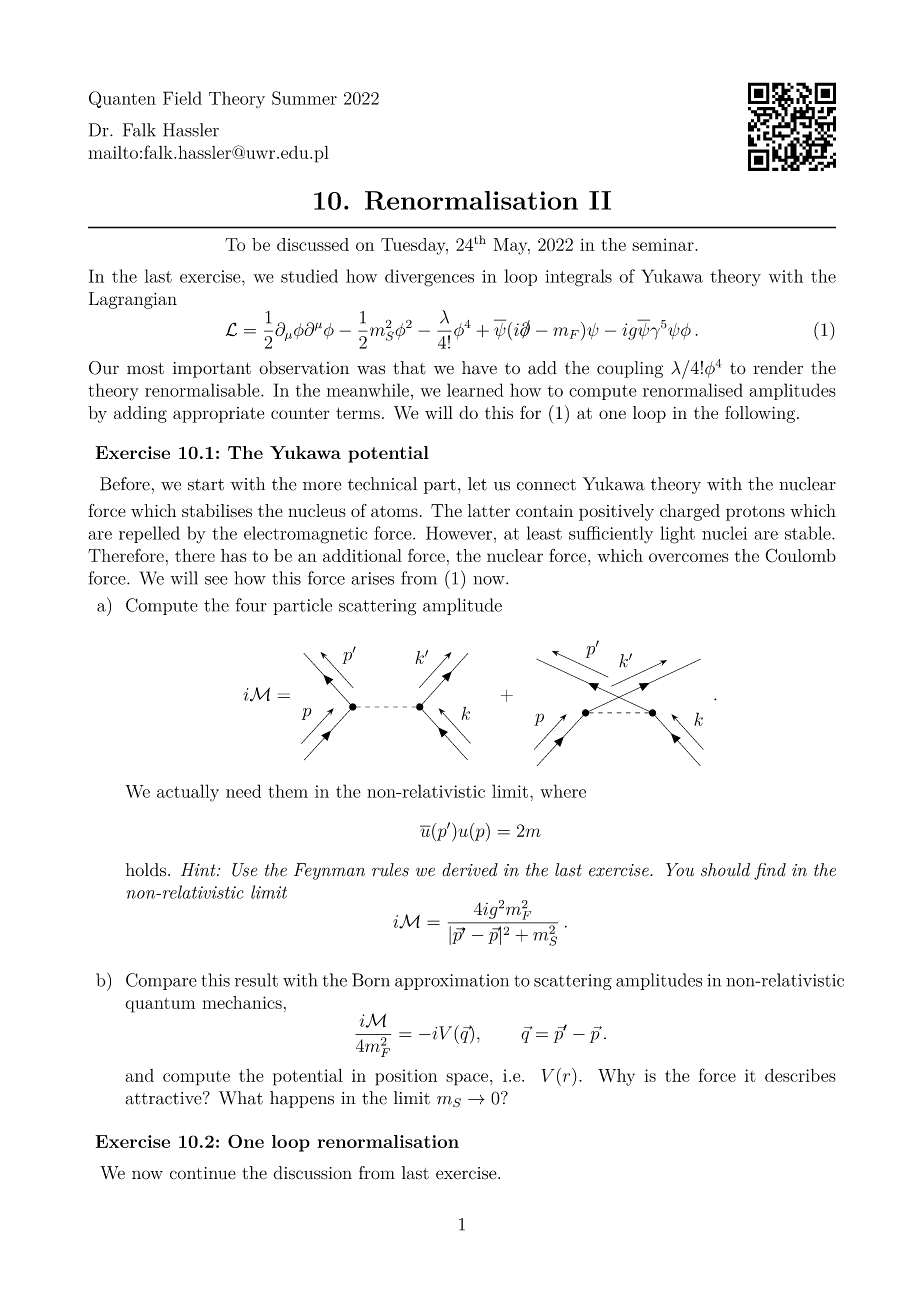  I want to click on Field, so click(182, 98).
